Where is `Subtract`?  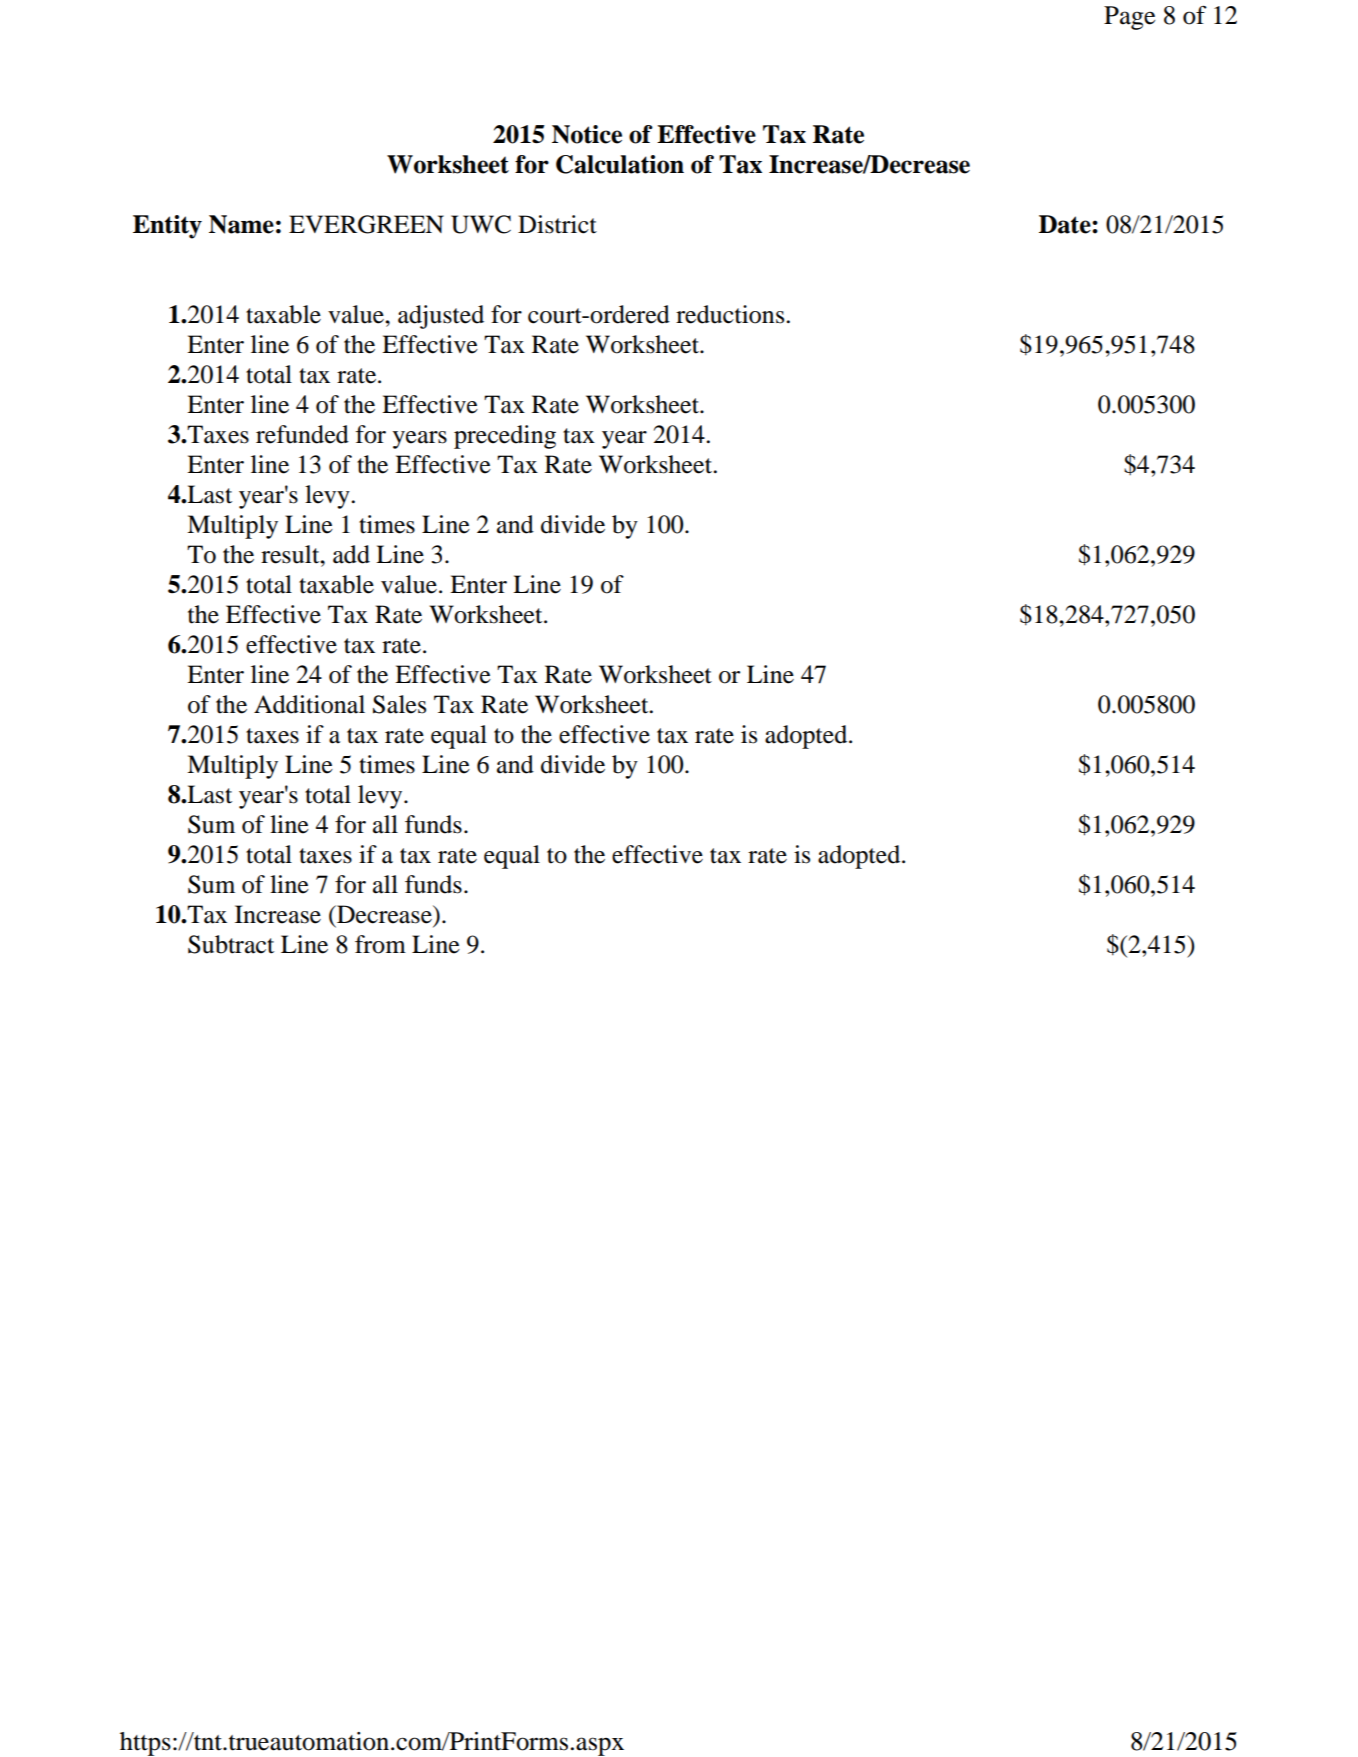
Subtract is located at coordinates (231, 944).
